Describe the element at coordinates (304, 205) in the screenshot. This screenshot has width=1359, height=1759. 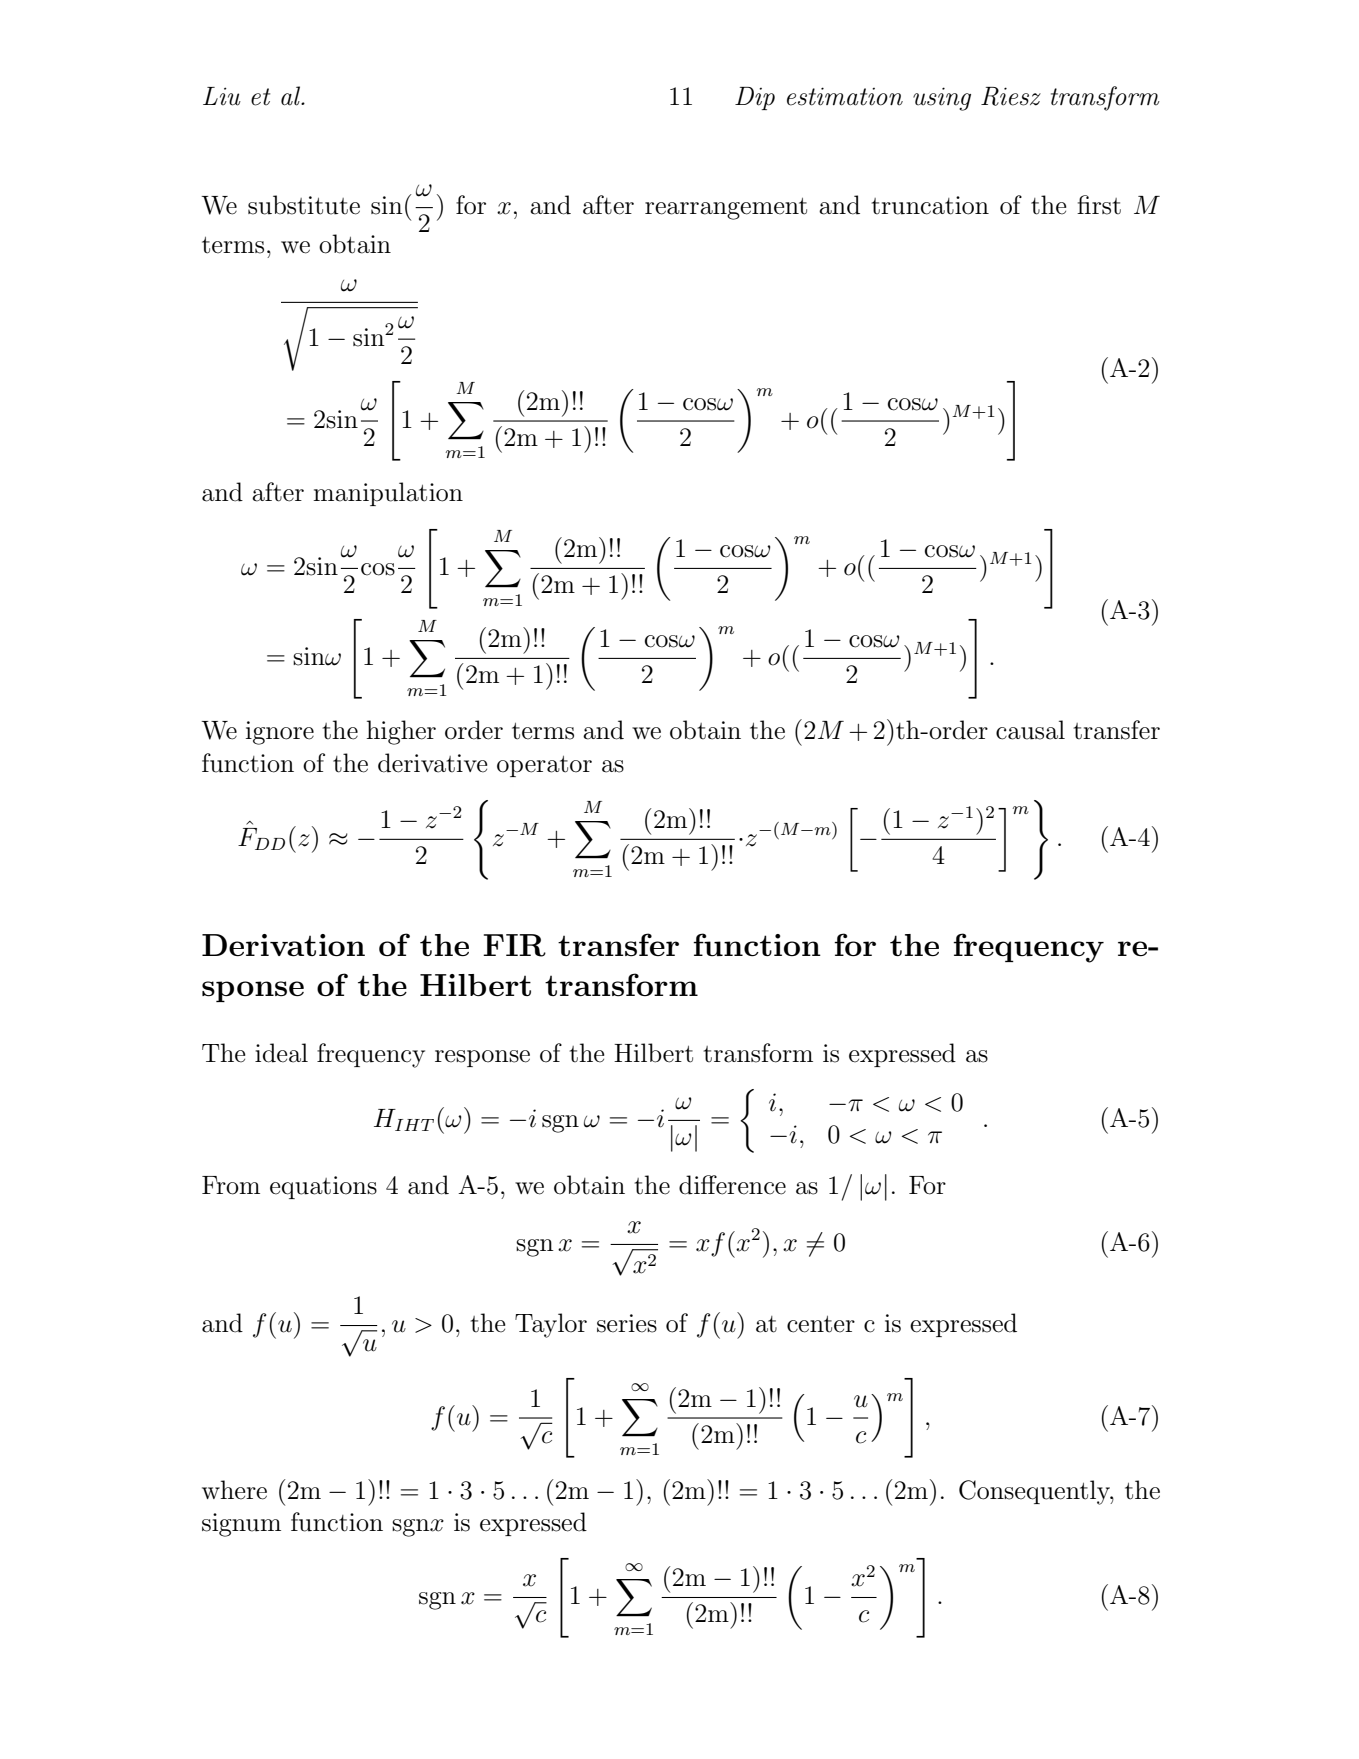
I see `substitute` at that location.
